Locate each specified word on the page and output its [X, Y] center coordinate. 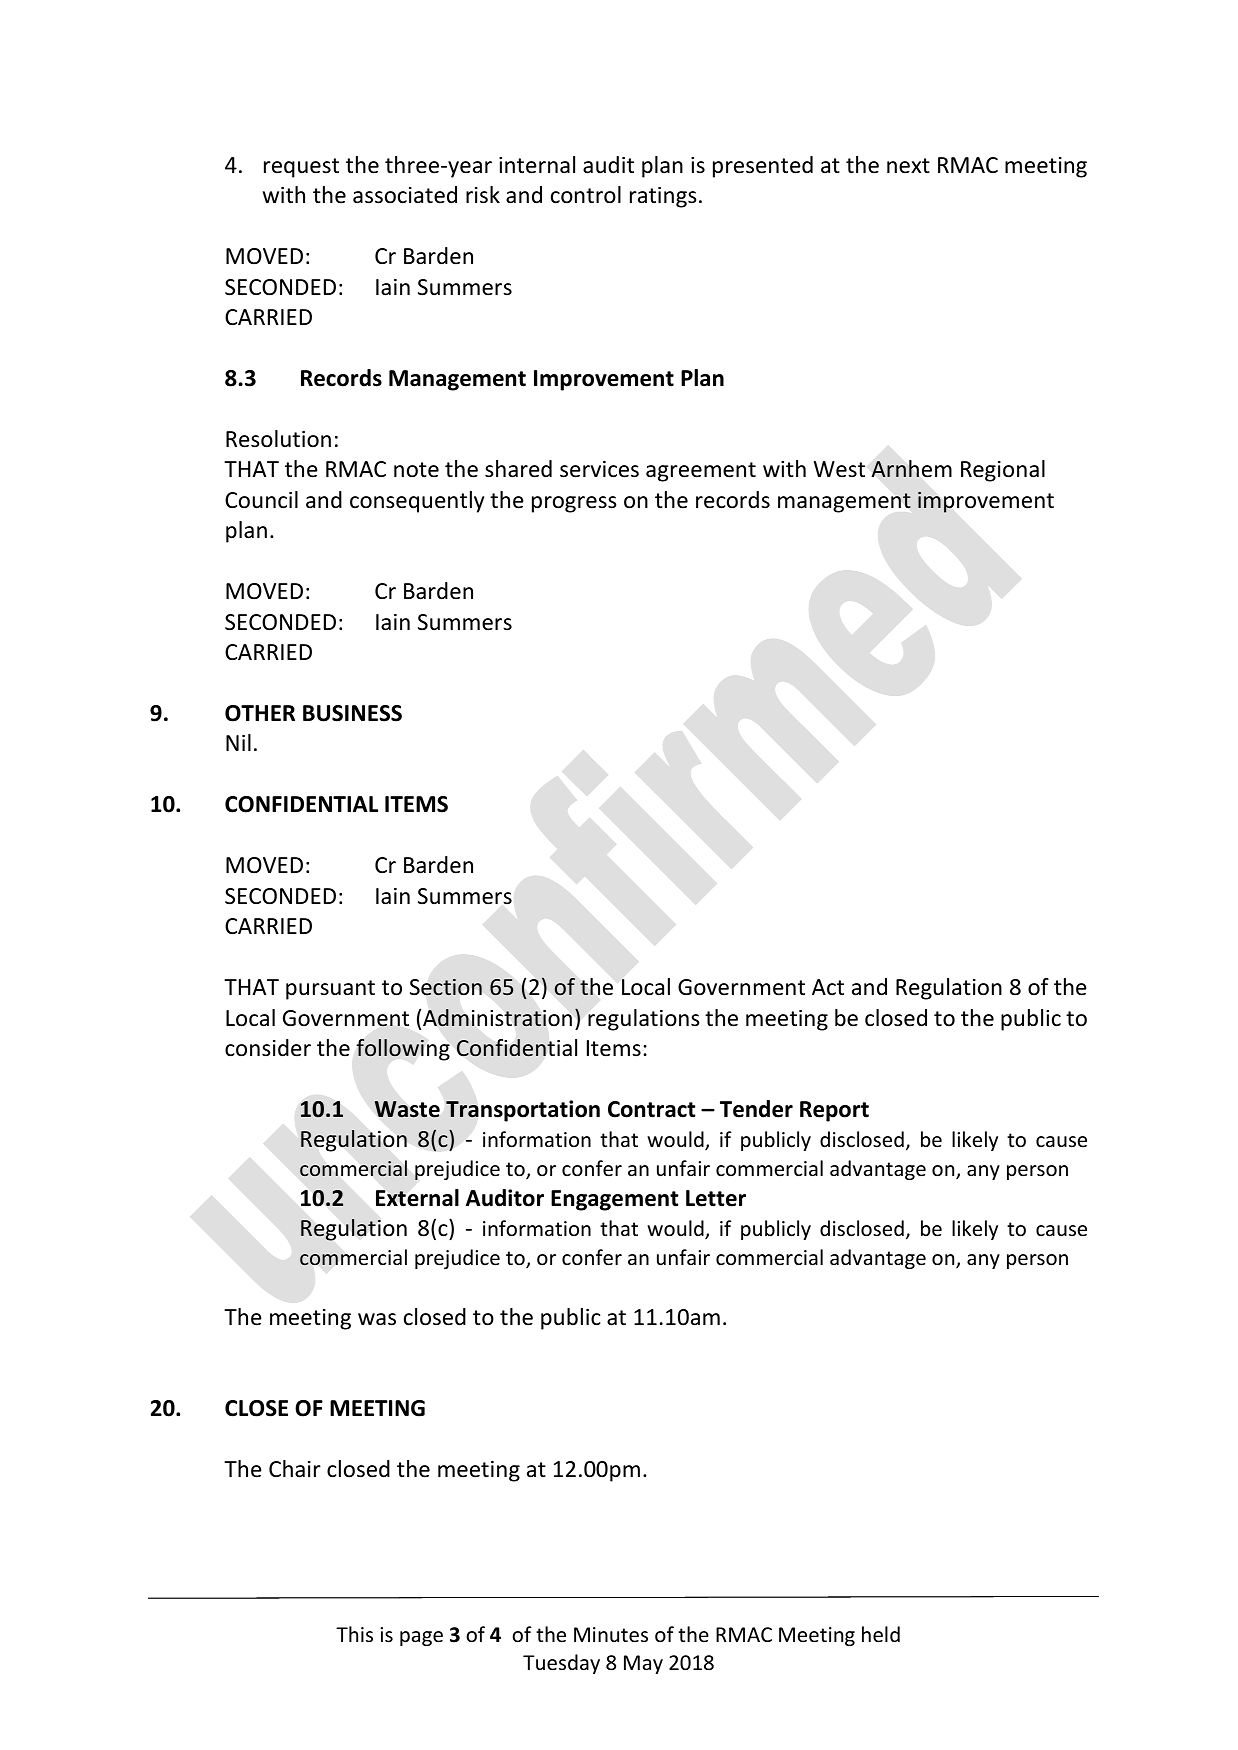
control [586, 195]
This [354, 1634]
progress [574, 504]
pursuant [330, 990]
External [417, 1198]
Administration [497, 1017]
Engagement [615, 1200]
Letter [716, 1198]
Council [261, 500]
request [301, 168]
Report [834, 1111]
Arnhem [911, 469]
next [908, 166]
